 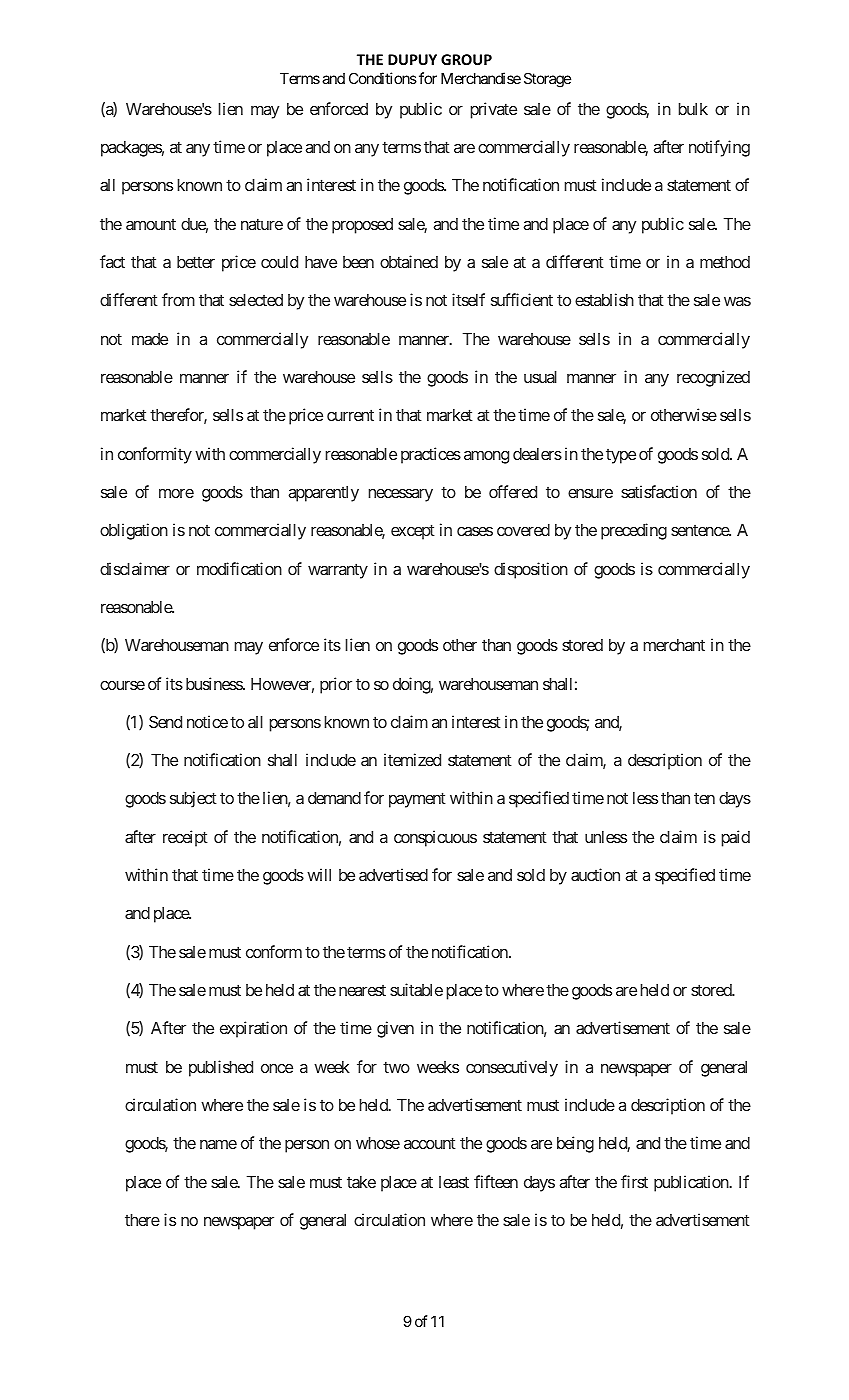 What do you see at coordinates (713, 378) in the screenshot?
I see `recognized` at bounding box center [713, 378].
